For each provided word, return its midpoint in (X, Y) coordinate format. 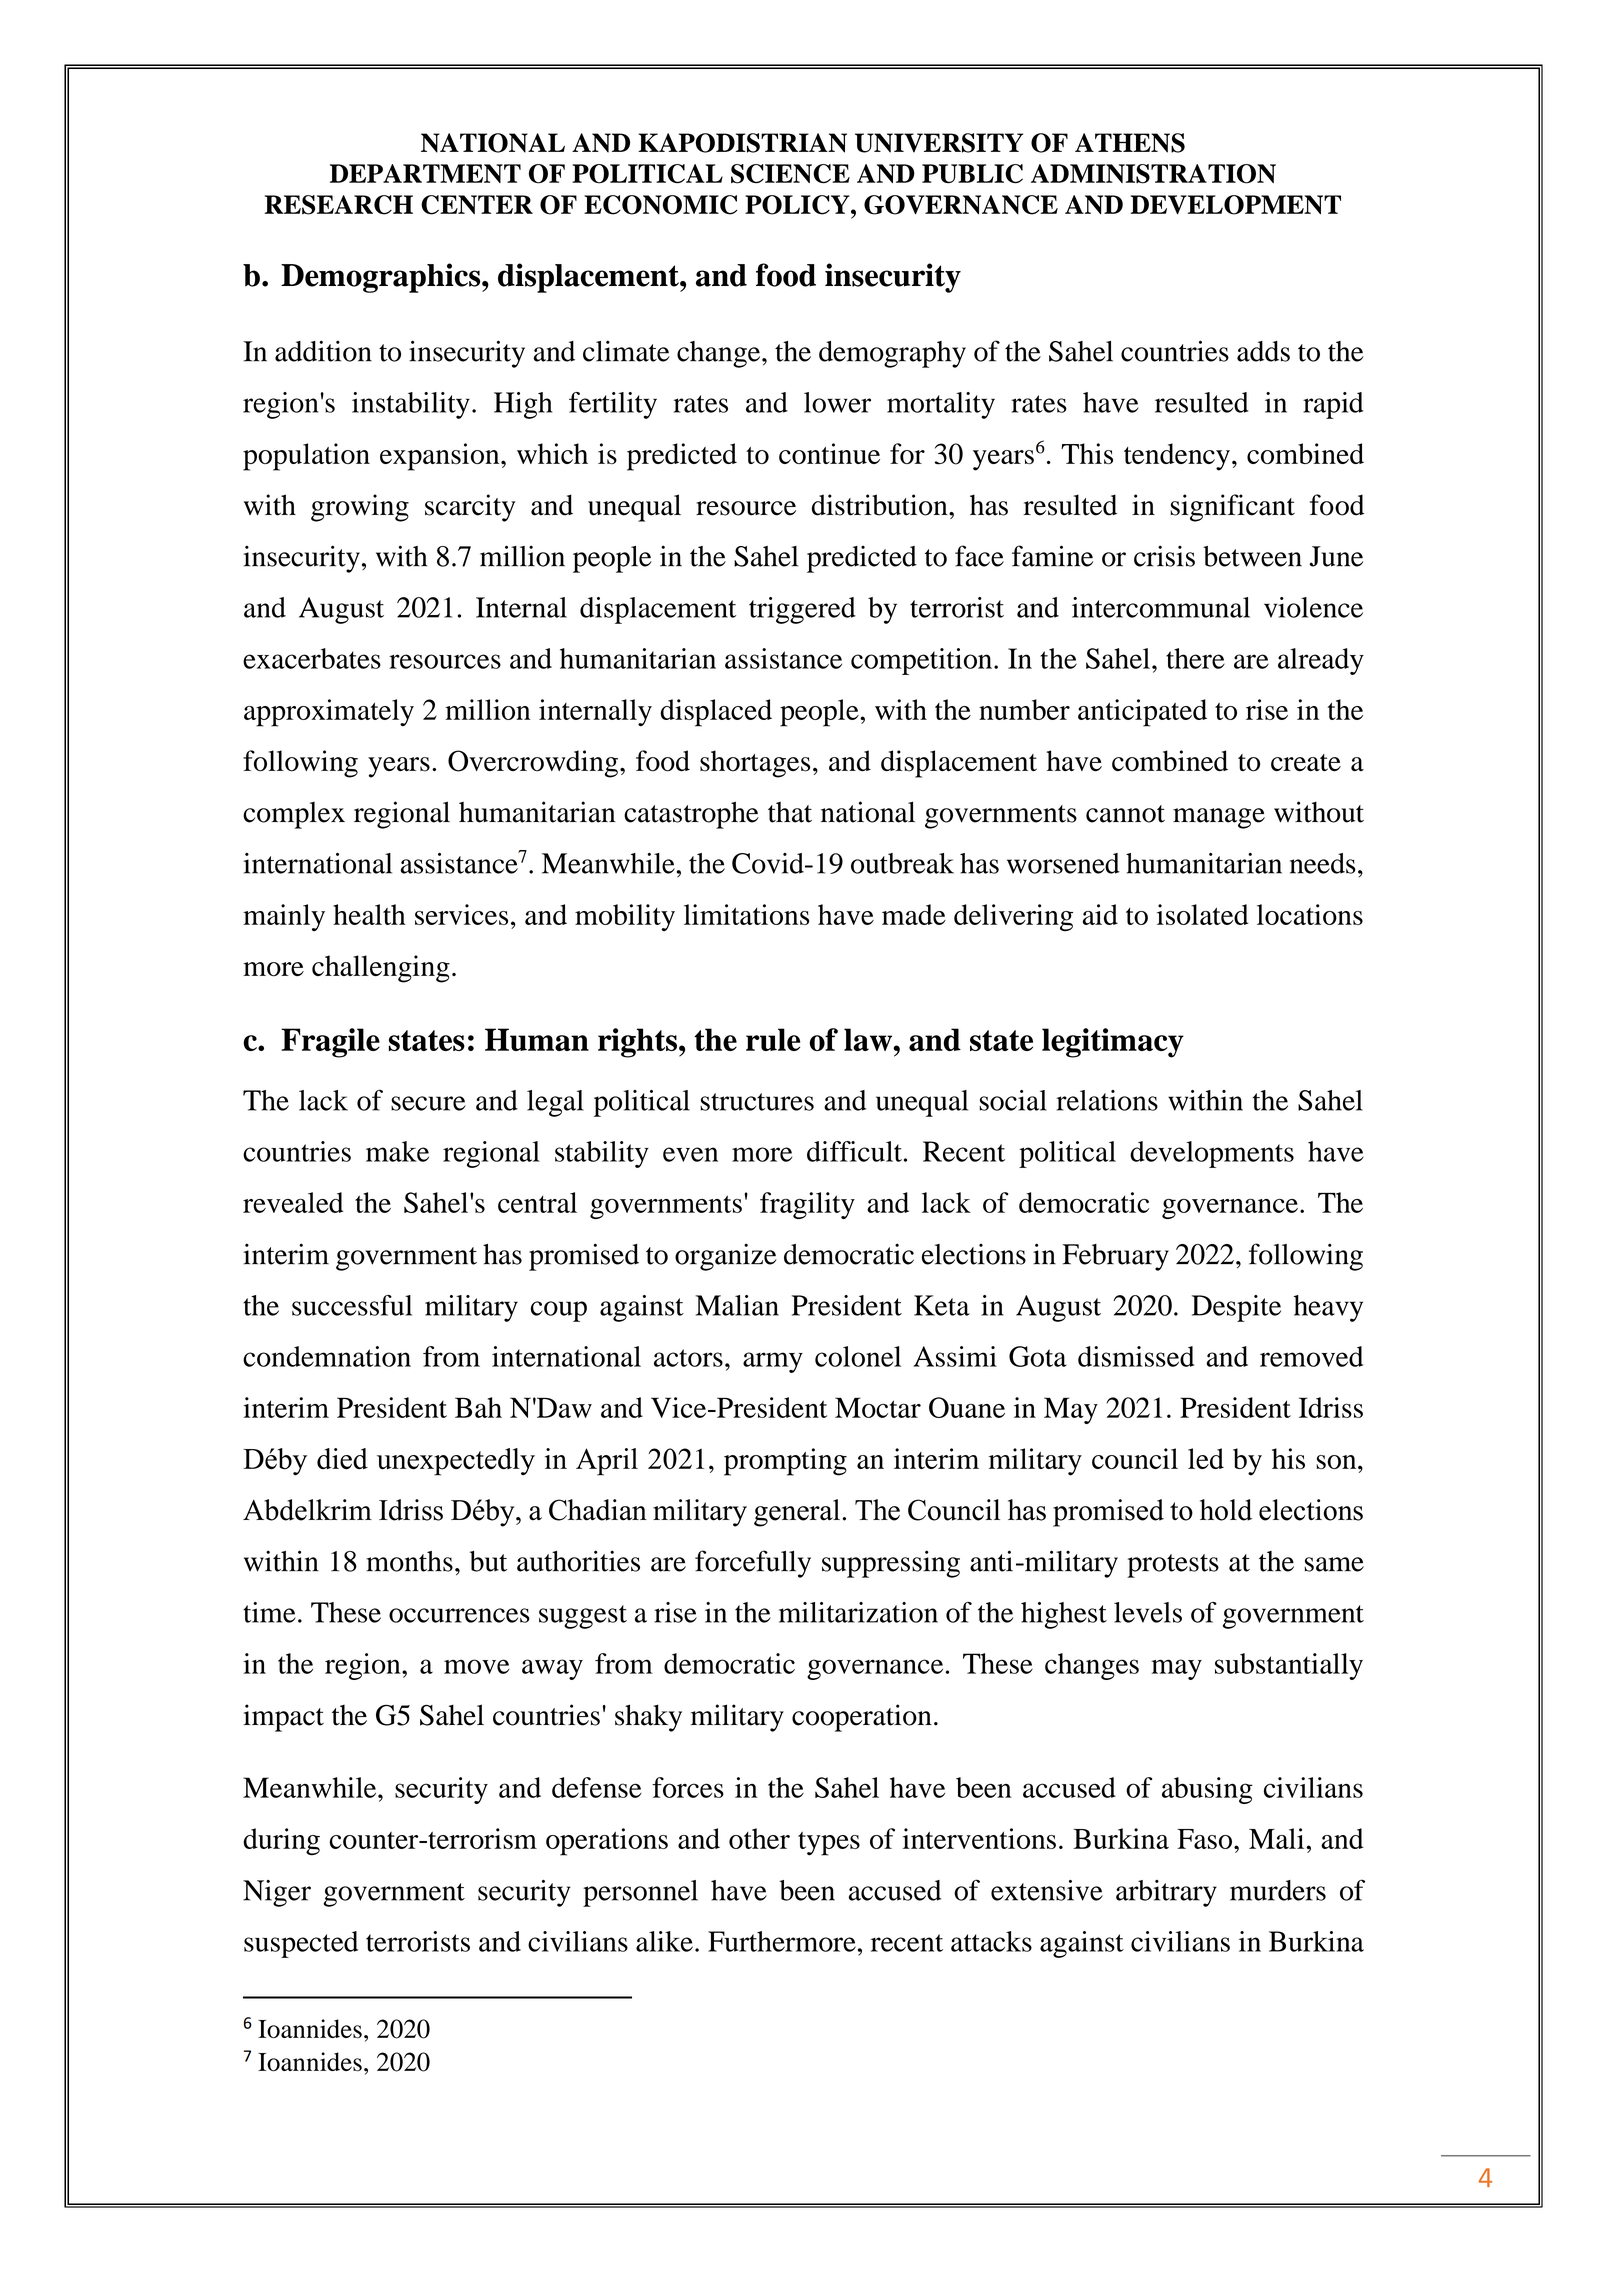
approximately (329, 713)
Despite (1236, 1308)
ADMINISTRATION (1153, 174)
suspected (301, 1944)
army (773, 1362)
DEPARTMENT (425, 173)
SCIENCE (790, 174)
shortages (755, 764)
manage (1219, 818)
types (829, 1844)
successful (352, 1305)
